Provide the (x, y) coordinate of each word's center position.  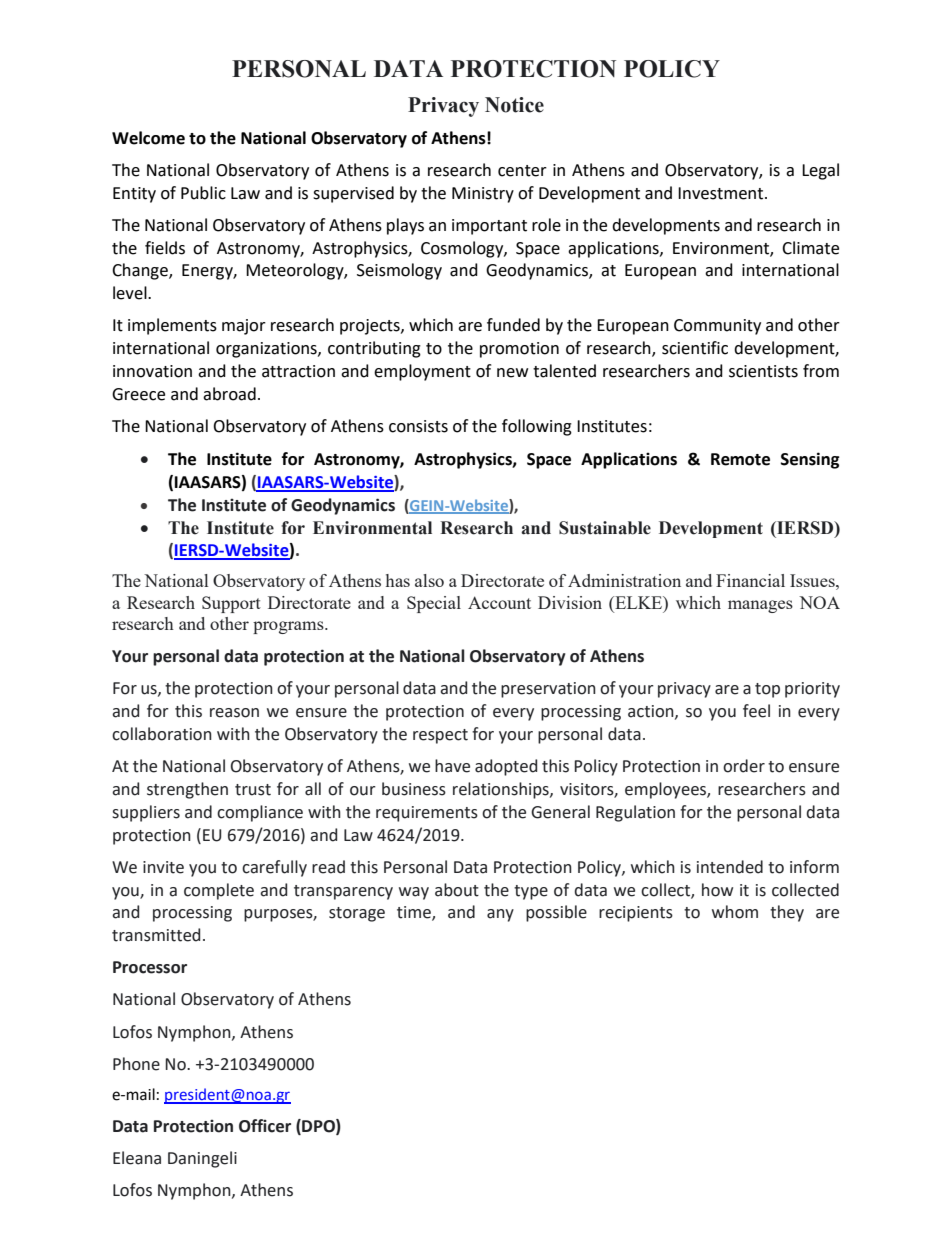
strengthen (187, 790)
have (452, 766)
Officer (265, 1126)
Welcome (148, 138)
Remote (740, 459)
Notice (514, 105)
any (500, 915)
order (744, 766)
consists (418, 426)
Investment (722, 193)
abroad (229, 394)
